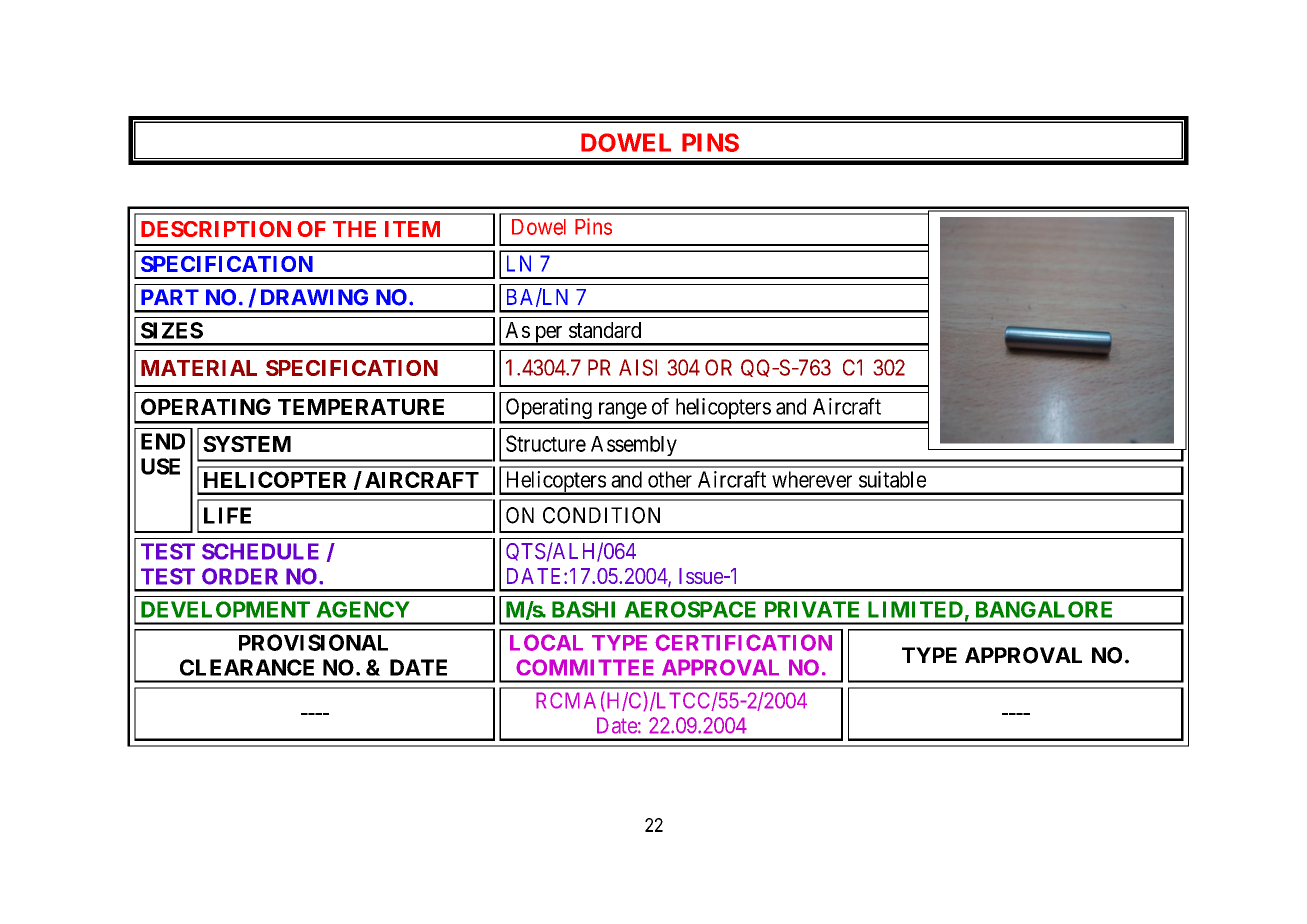  Describe the element at coordinates (216, 229) in the document. I see `DESCRIPTION` at that location.
